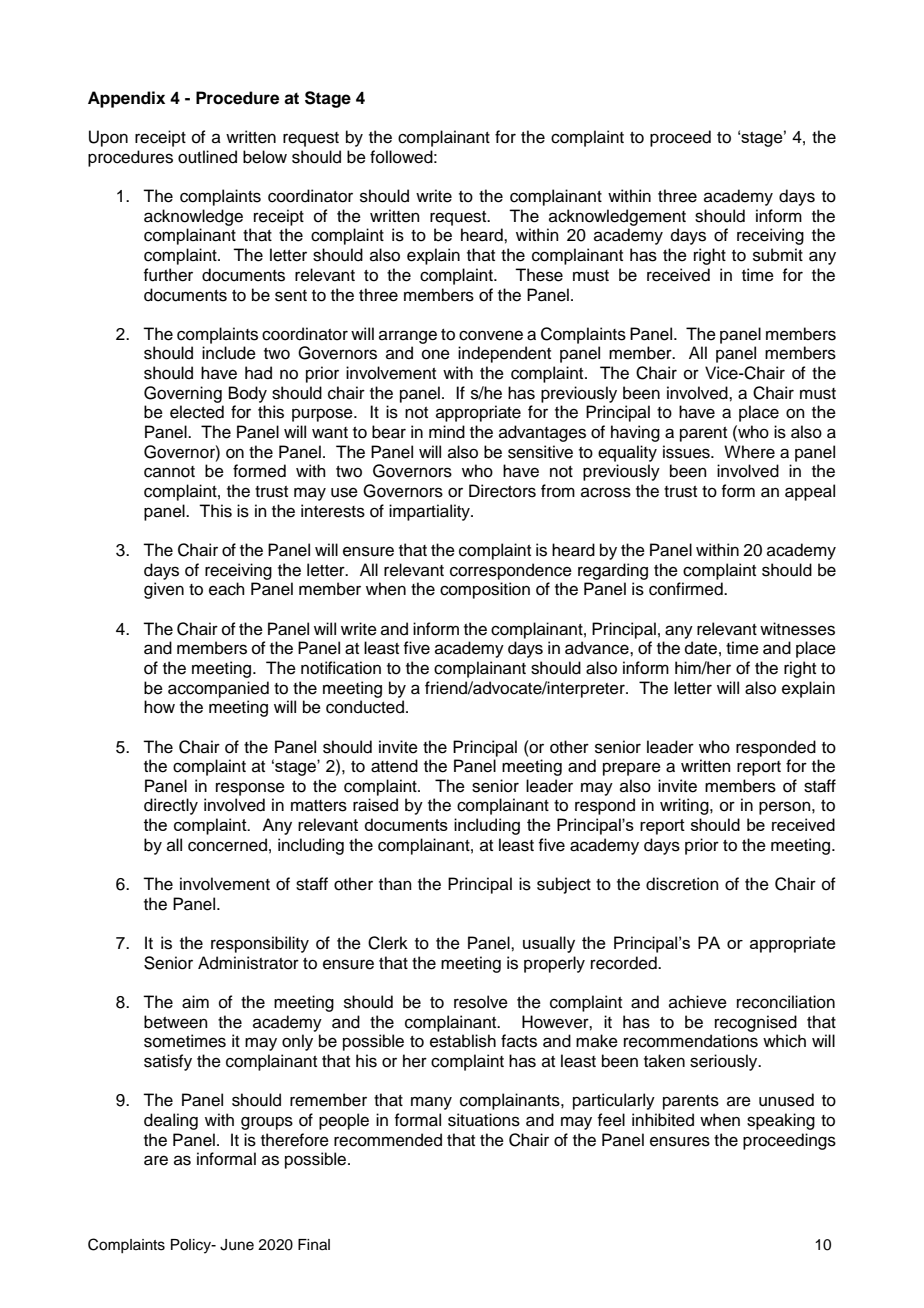 The height and width of the document is (1308, 924). Describe the element at coordinates (207, 157) in the document. I see `outlined` at that location.
